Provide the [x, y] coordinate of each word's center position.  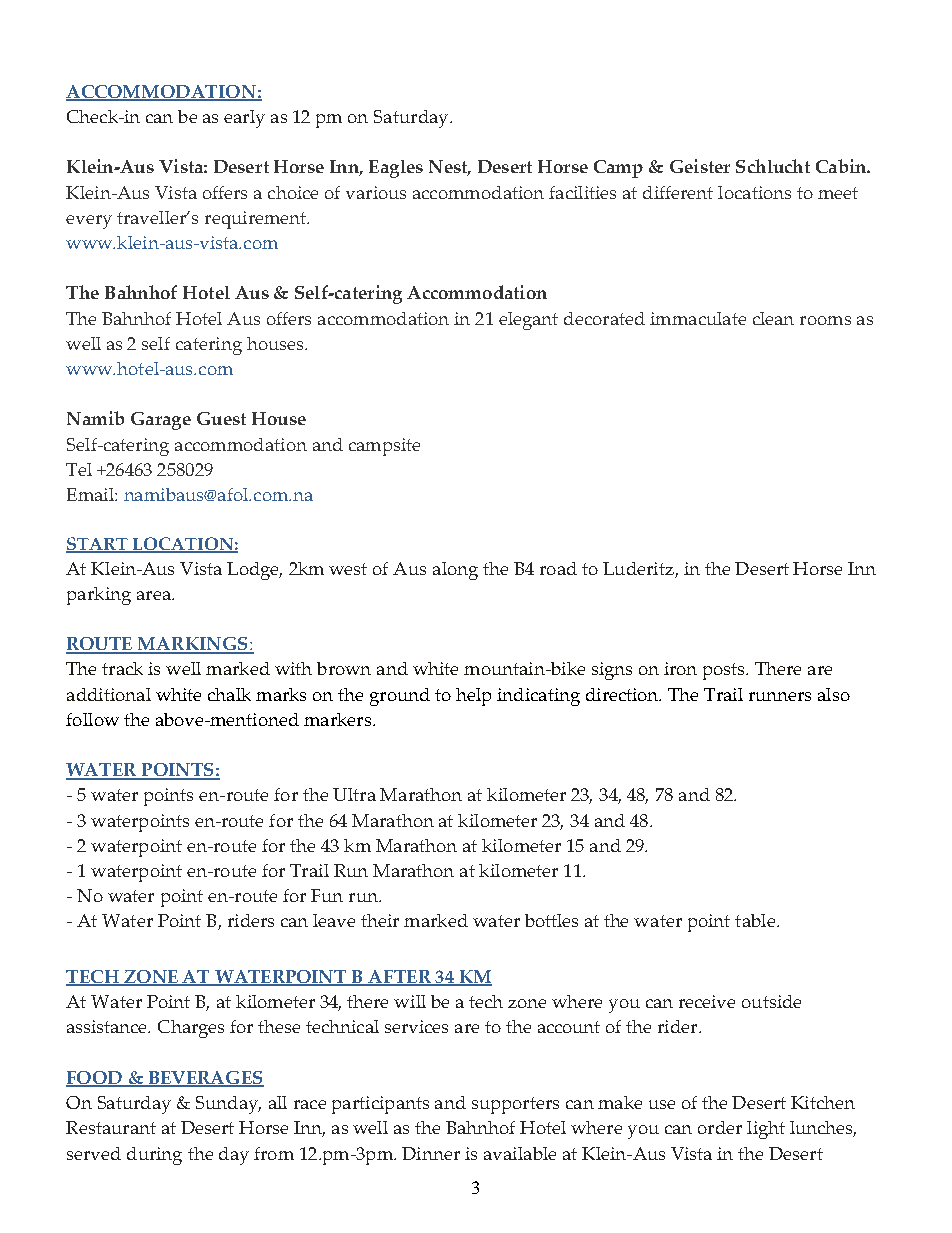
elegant [528, 321]
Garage [161, 421]
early [244, 119]
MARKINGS [193, 645]
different [678, 192]
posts [725, 671]
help [473, 697]
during [154, 1156]
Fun [327, 895]
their [380, 920]
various [376, 192]
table [755, 920]
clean [773, 318]
